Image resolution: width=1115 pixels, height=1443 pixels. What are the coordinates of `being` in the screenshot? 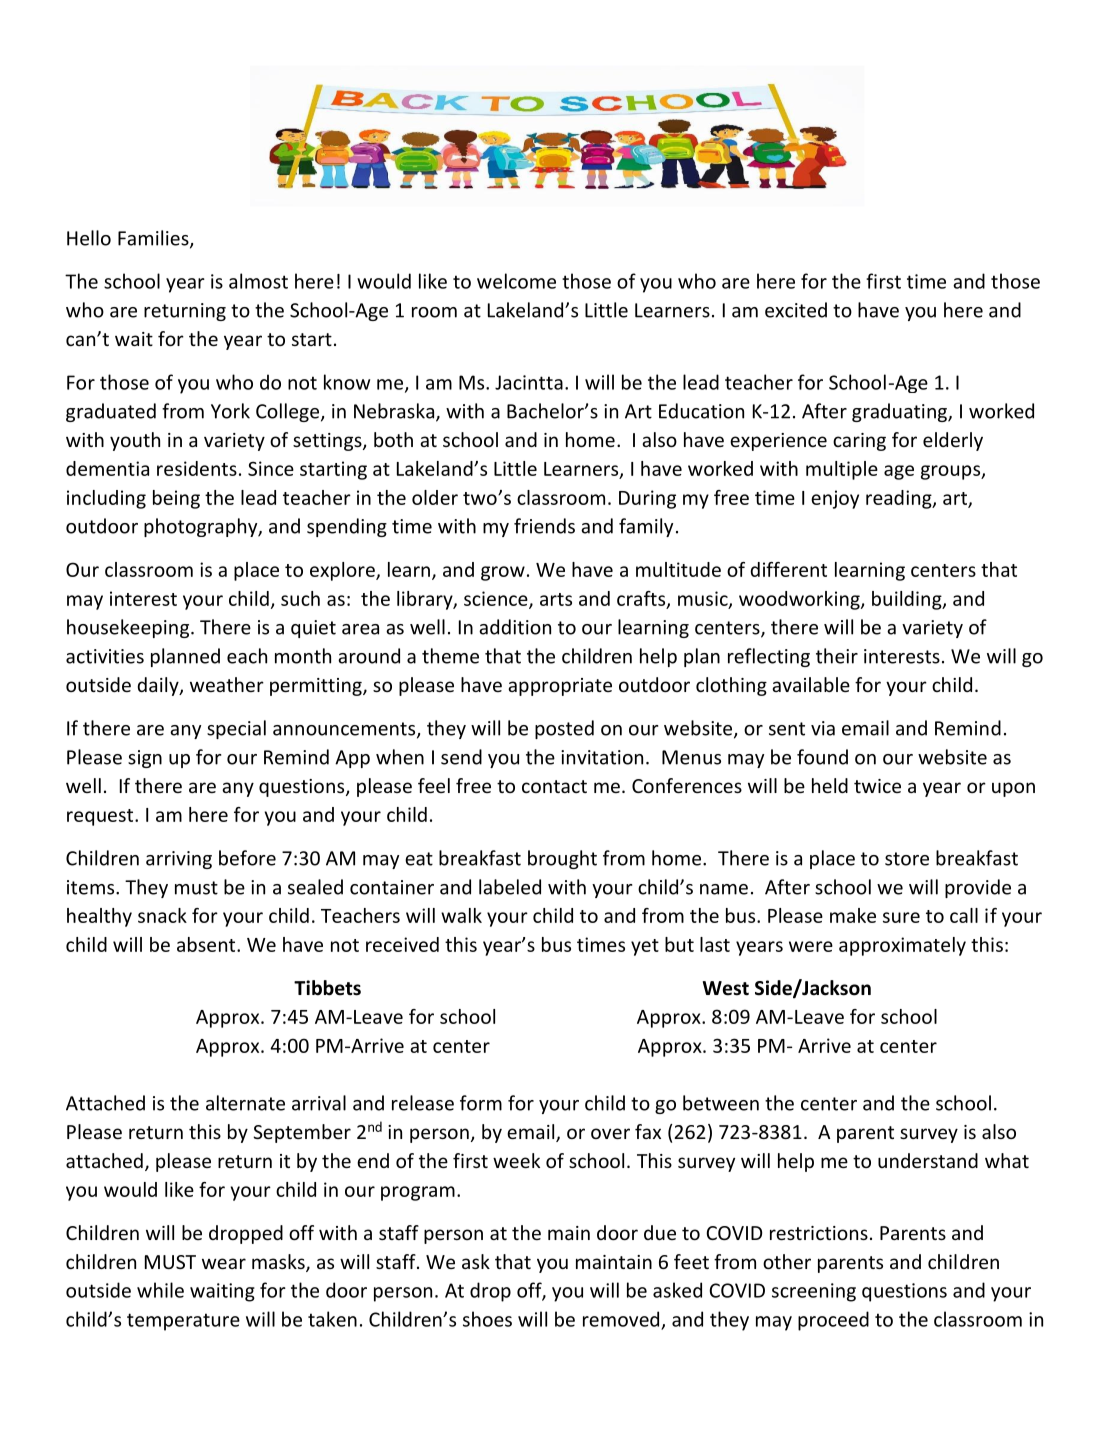 It's located at (176, 499).
